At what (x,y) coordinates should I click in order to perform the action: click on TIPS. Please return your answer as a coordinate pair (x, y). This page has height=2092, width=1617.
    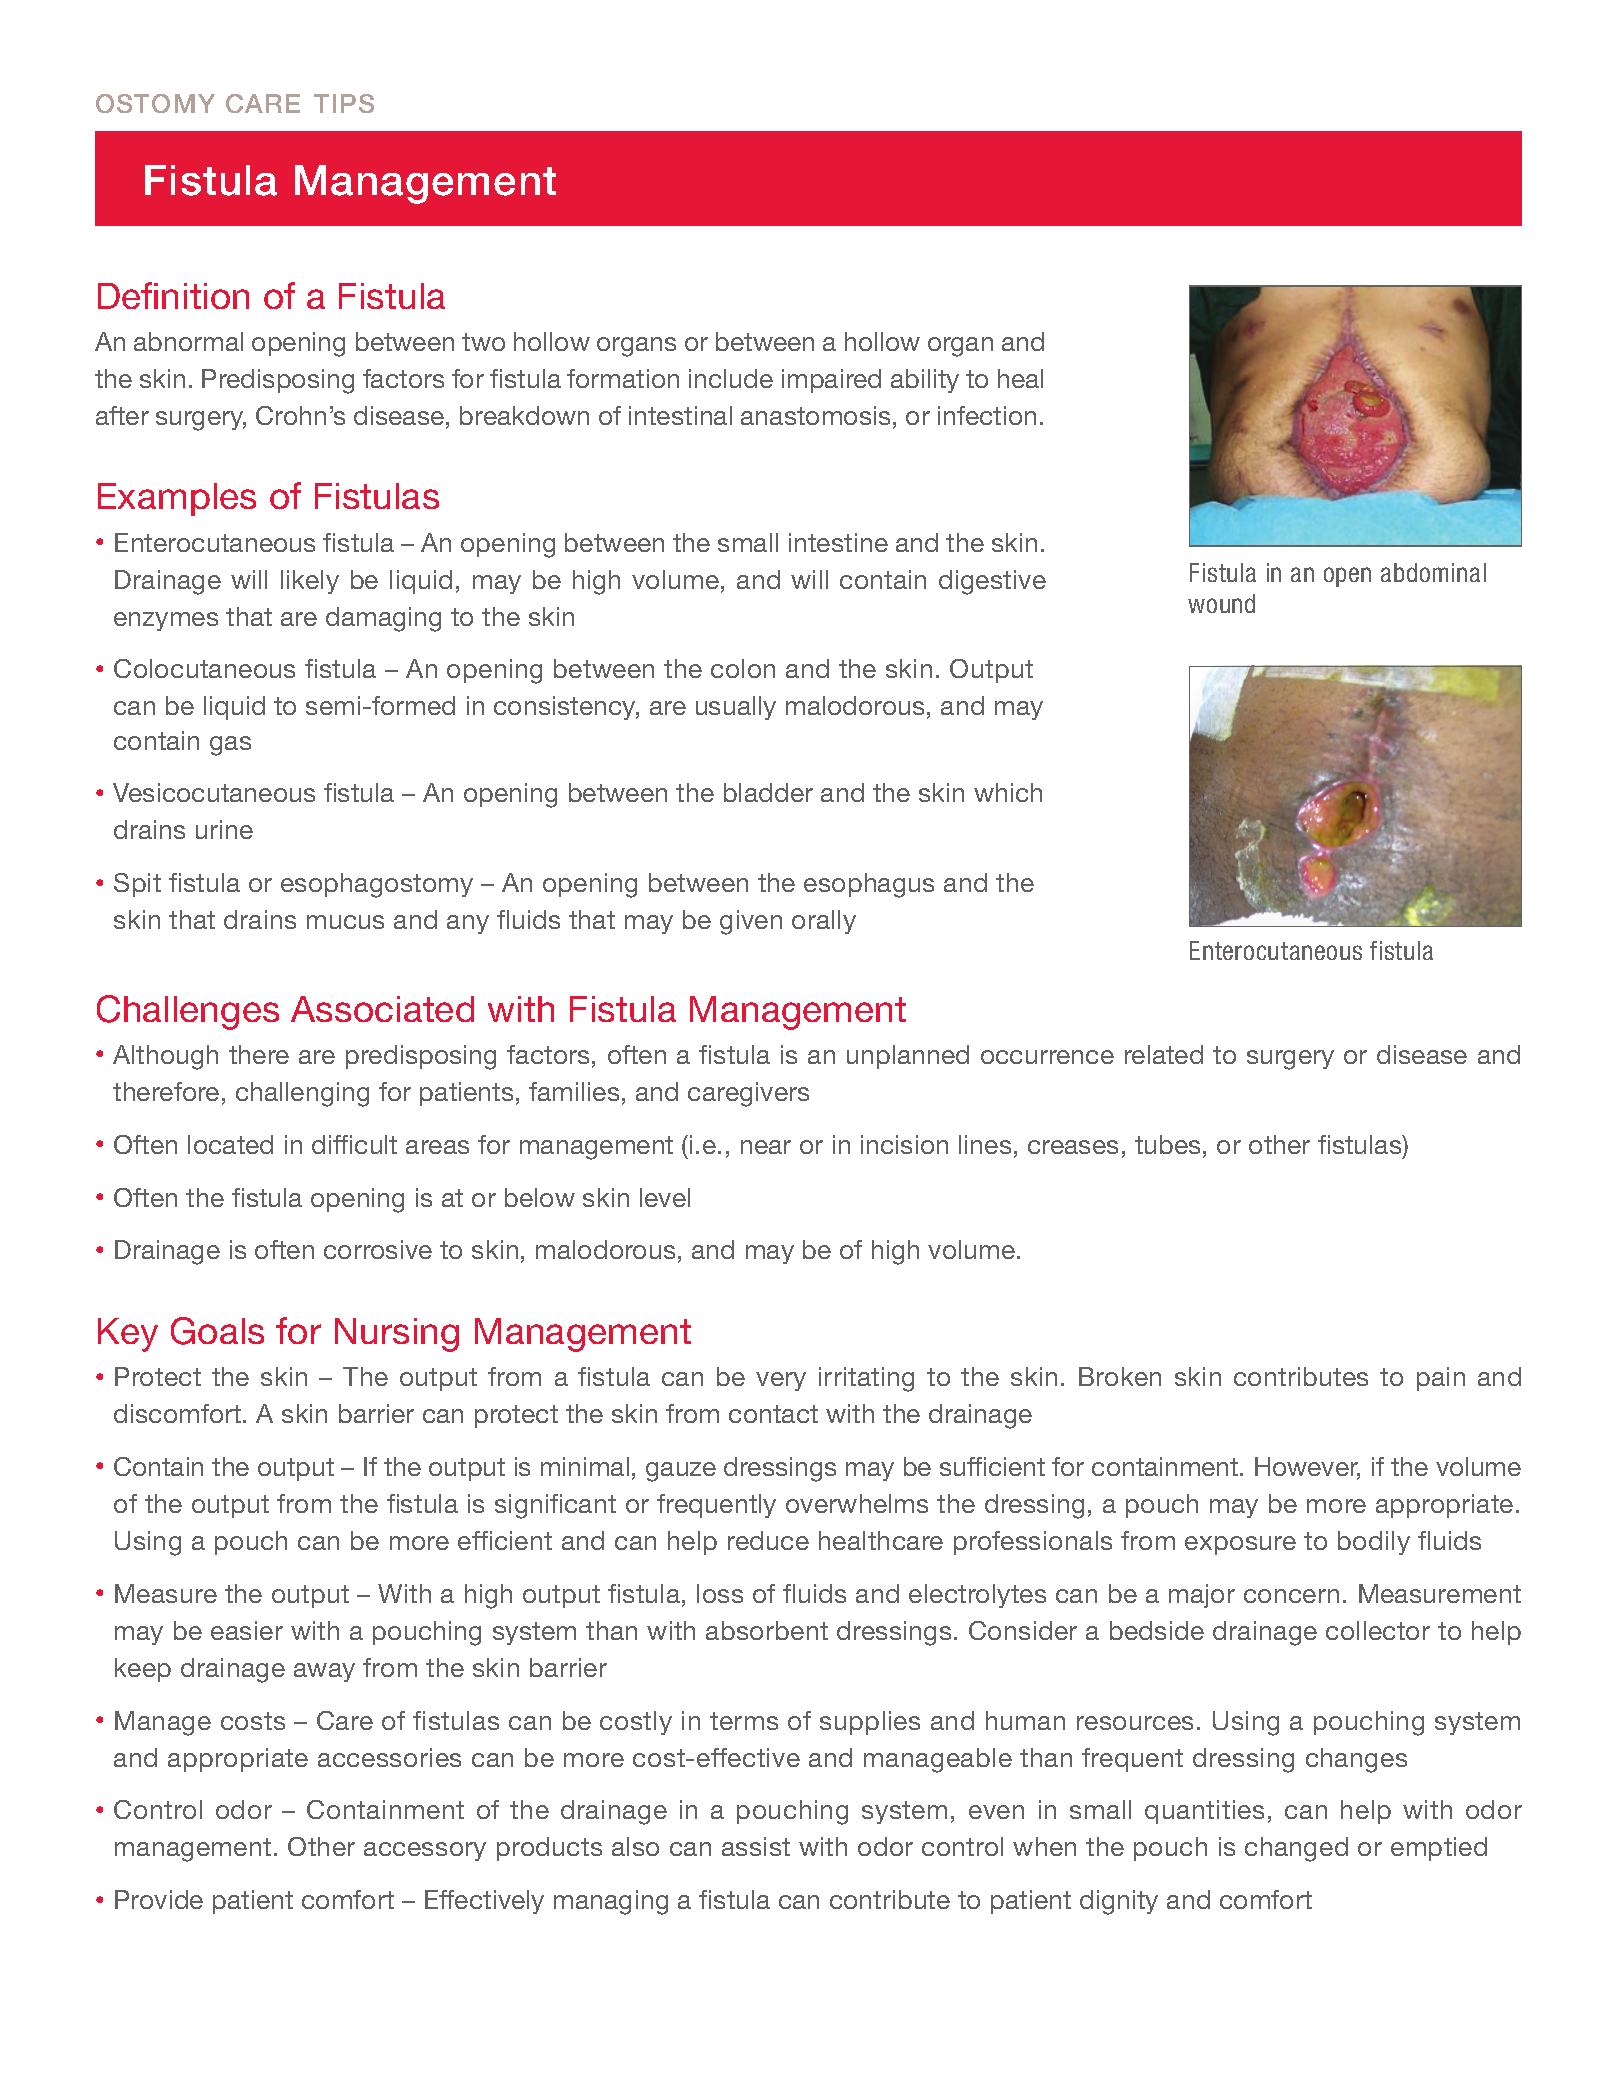
    Looking at the image, I should click on (344, 103).
